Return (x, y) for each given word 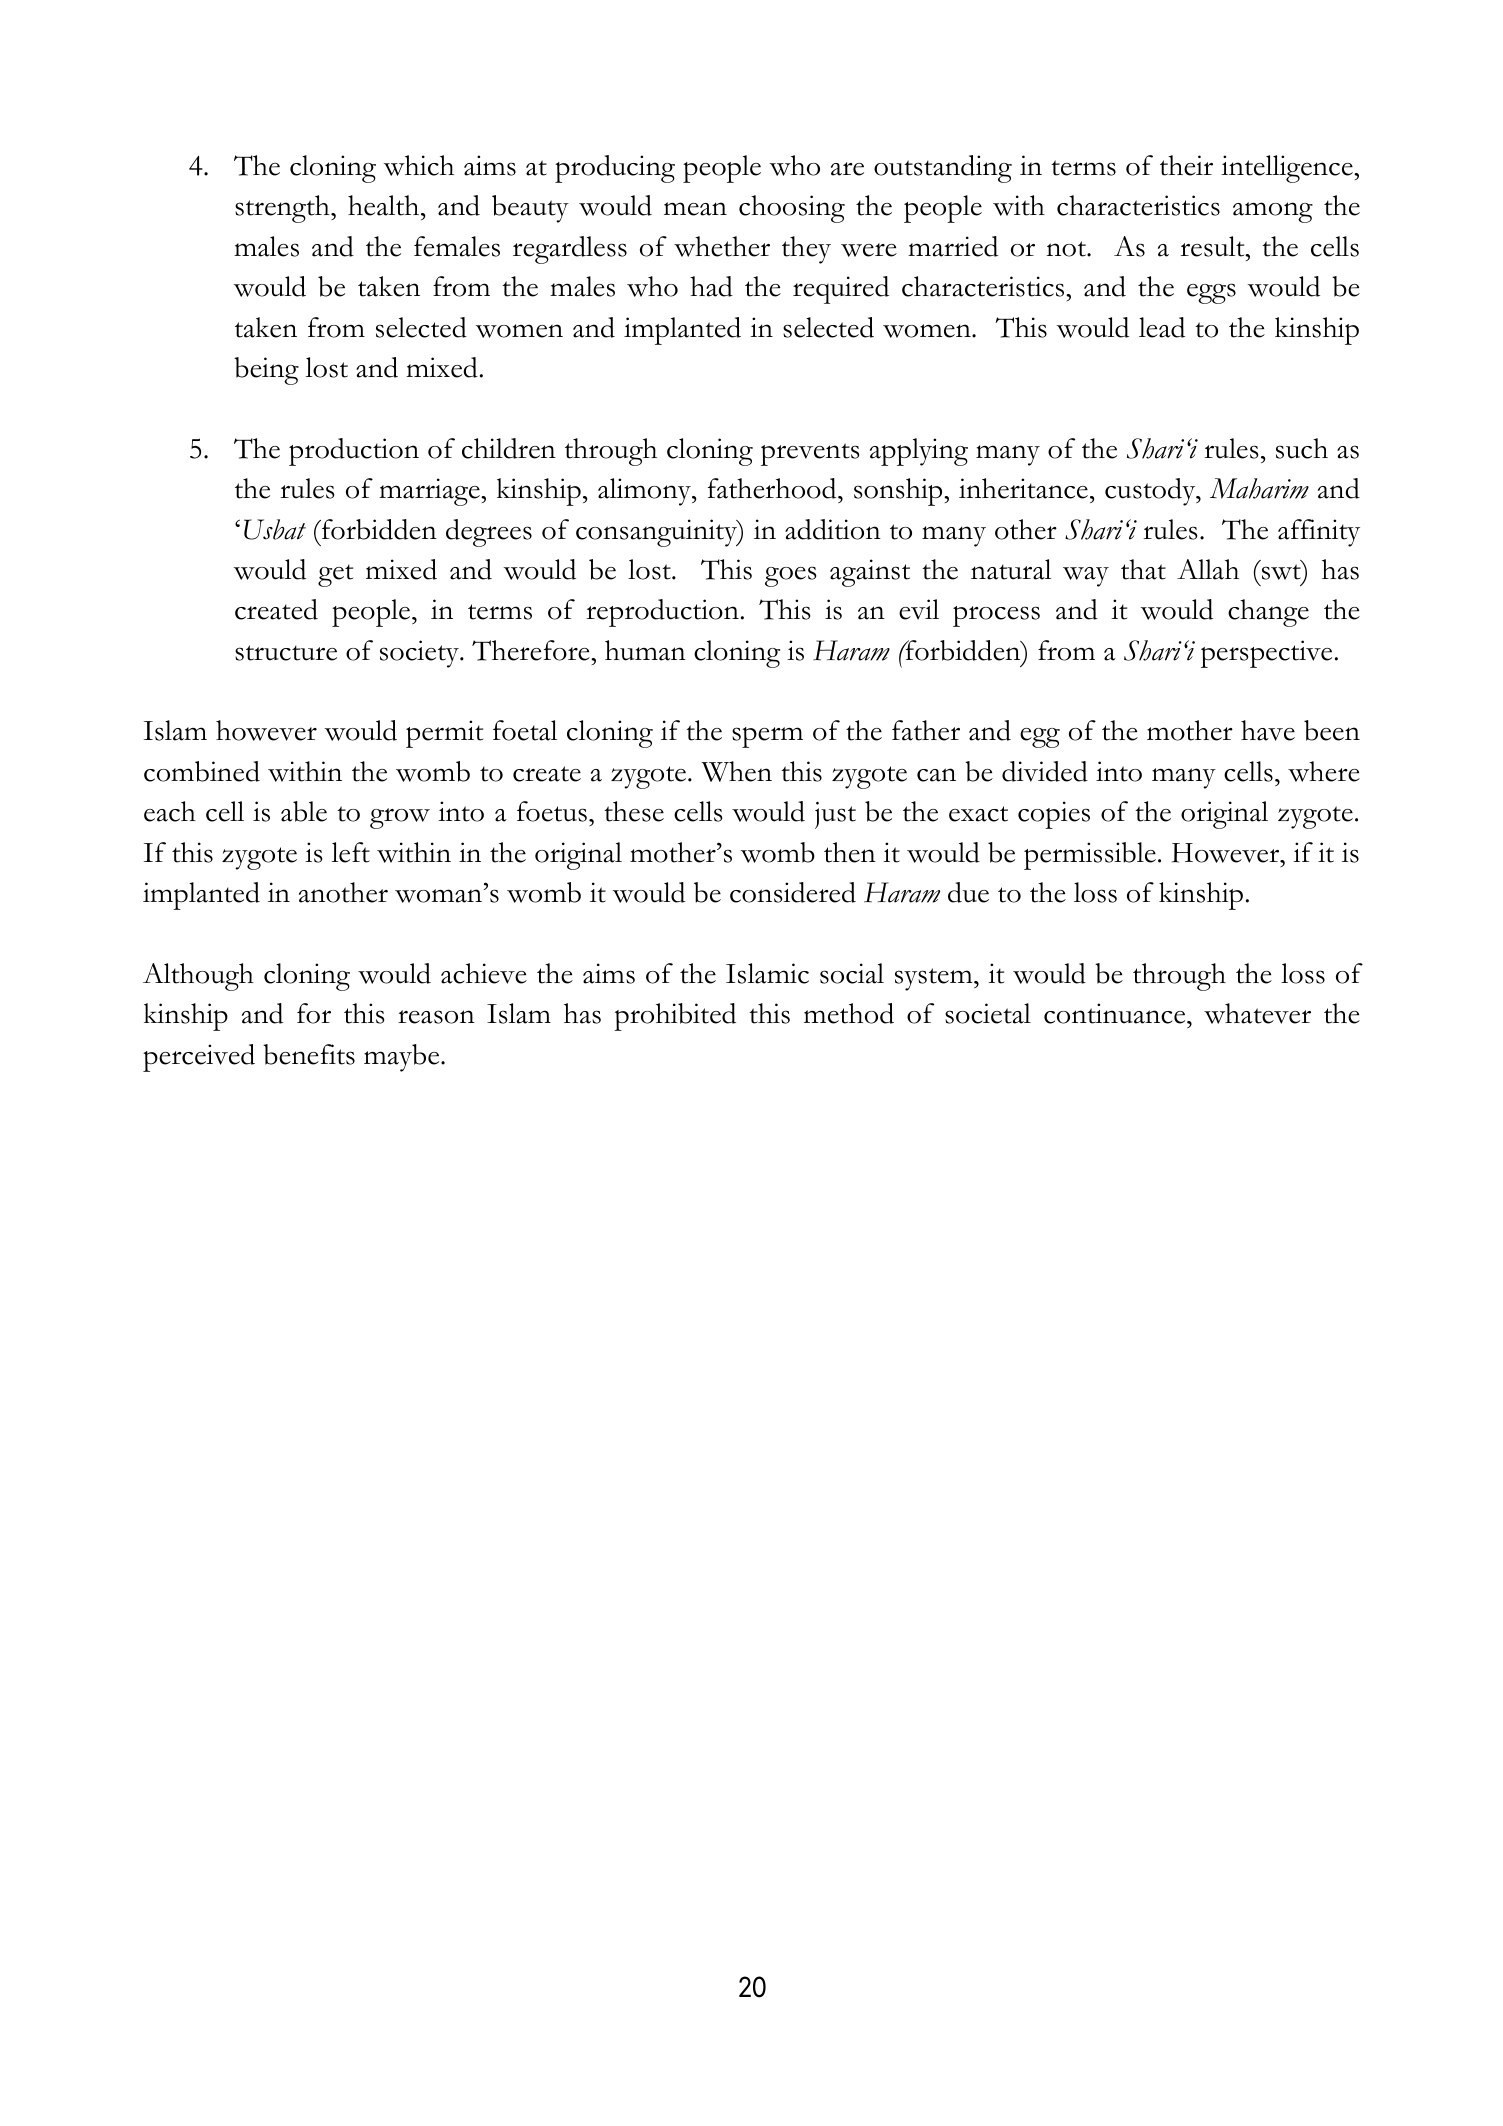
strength (283, 209)
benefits (309, 1054)
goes (790, 576)
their (1186, 165)
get (335, 575)
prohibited (675, 1017)
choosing (792, 209)
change (1268, 613)
